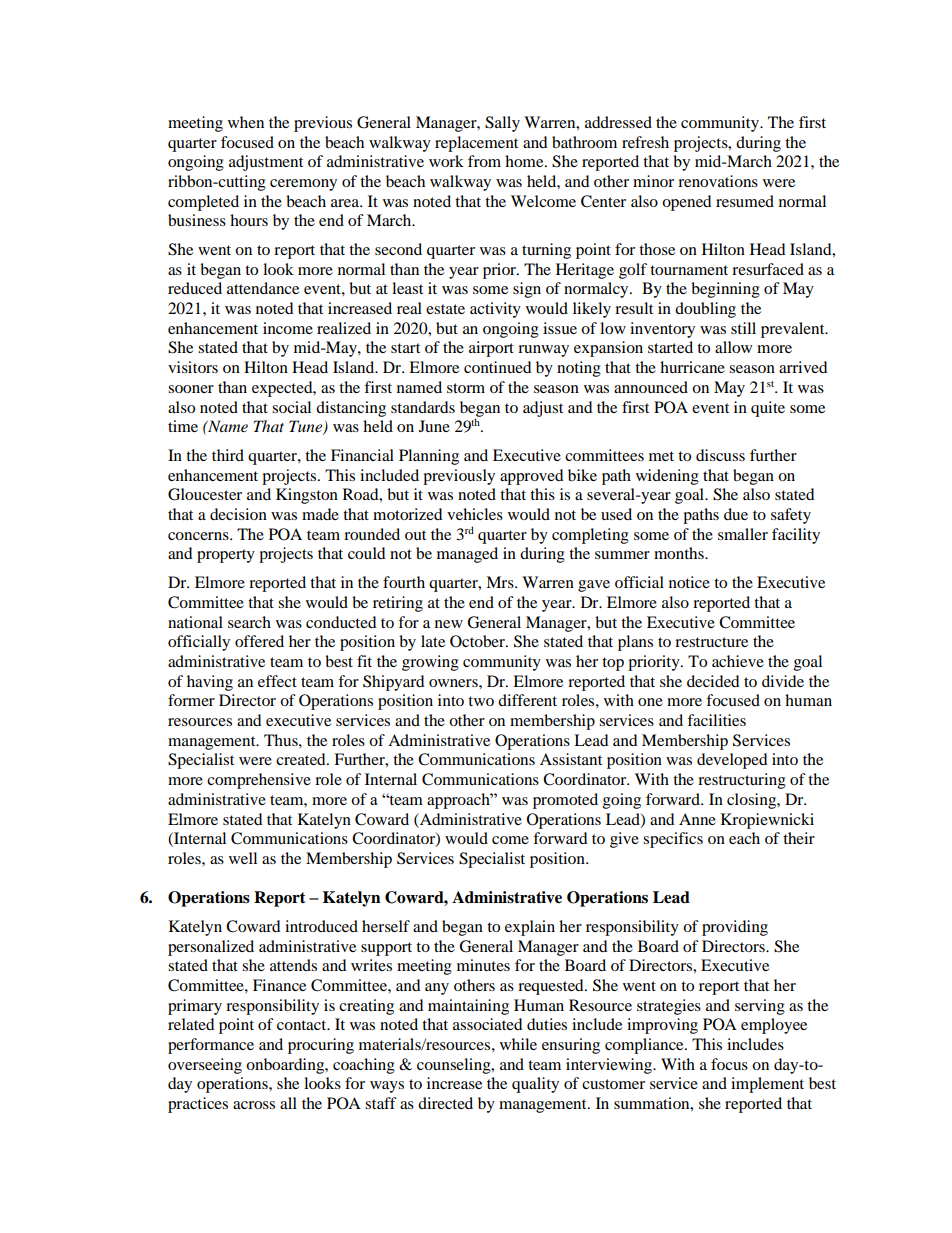 The height and width of the screenshot is (1233, 952). What do you see at coordinates (246, 122) in the screenshot?
I see `when` at bounding box center [246, 122].
